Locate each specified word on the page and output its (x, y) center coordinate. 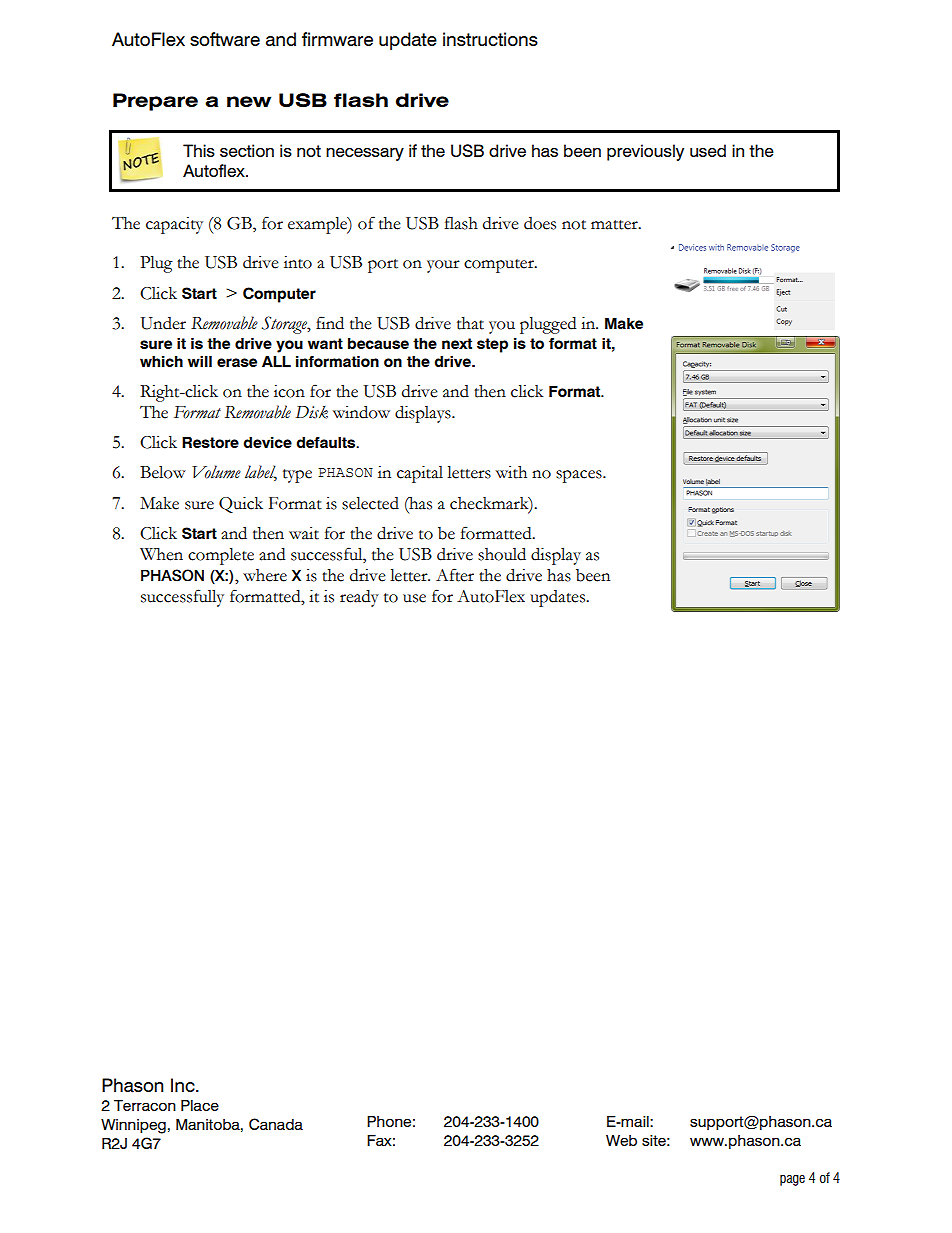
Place (200, 1106)
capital (420, 474)
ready (359, 598)
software (225, 39)
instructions (490, 39)
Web (621, 1140)
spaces (580, 476)
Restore (210, 442)
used (708, 150)
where (265, 575)
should (502, 554)
